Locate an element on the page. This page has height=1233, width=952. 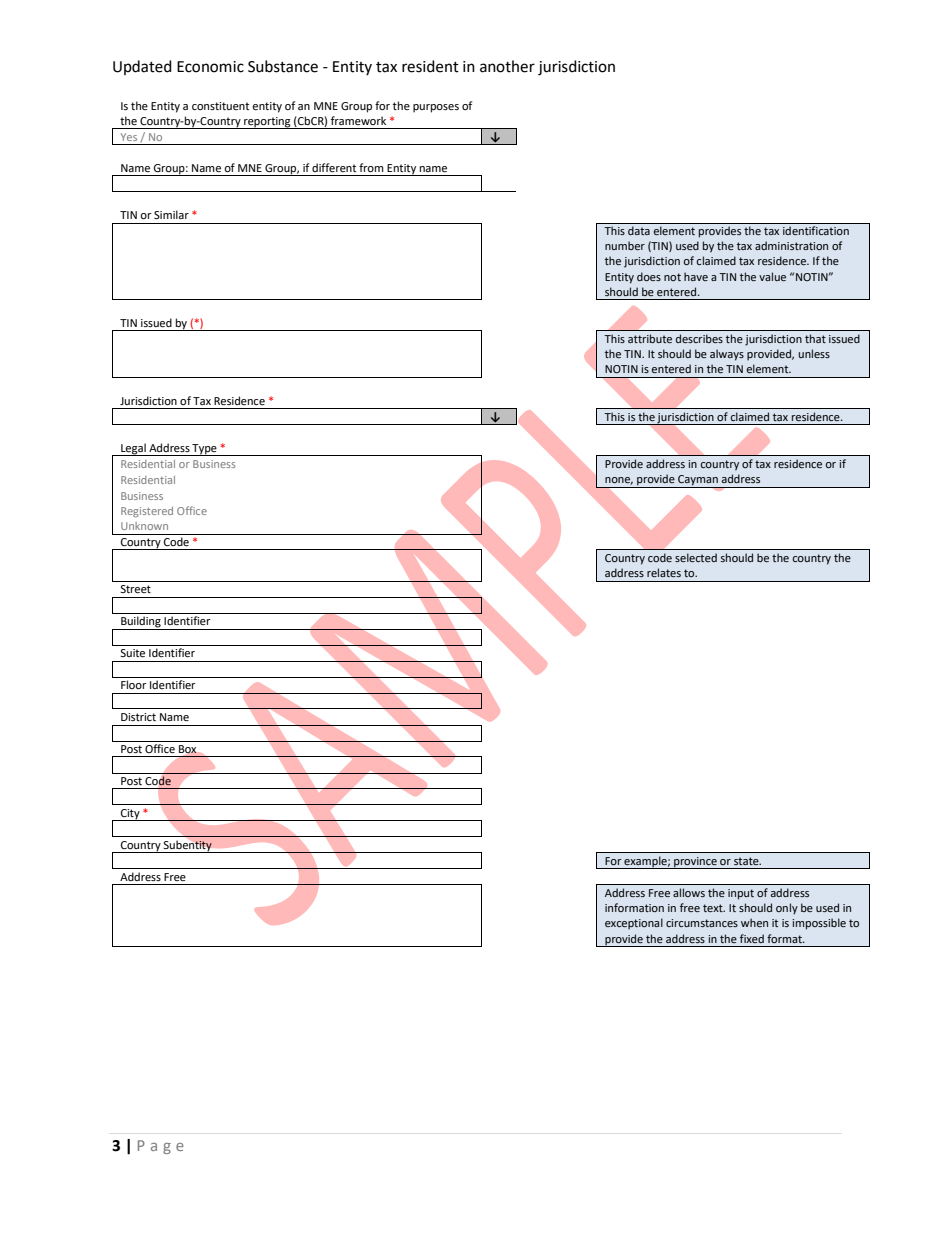
relates is located at coordinates (664, 572).
